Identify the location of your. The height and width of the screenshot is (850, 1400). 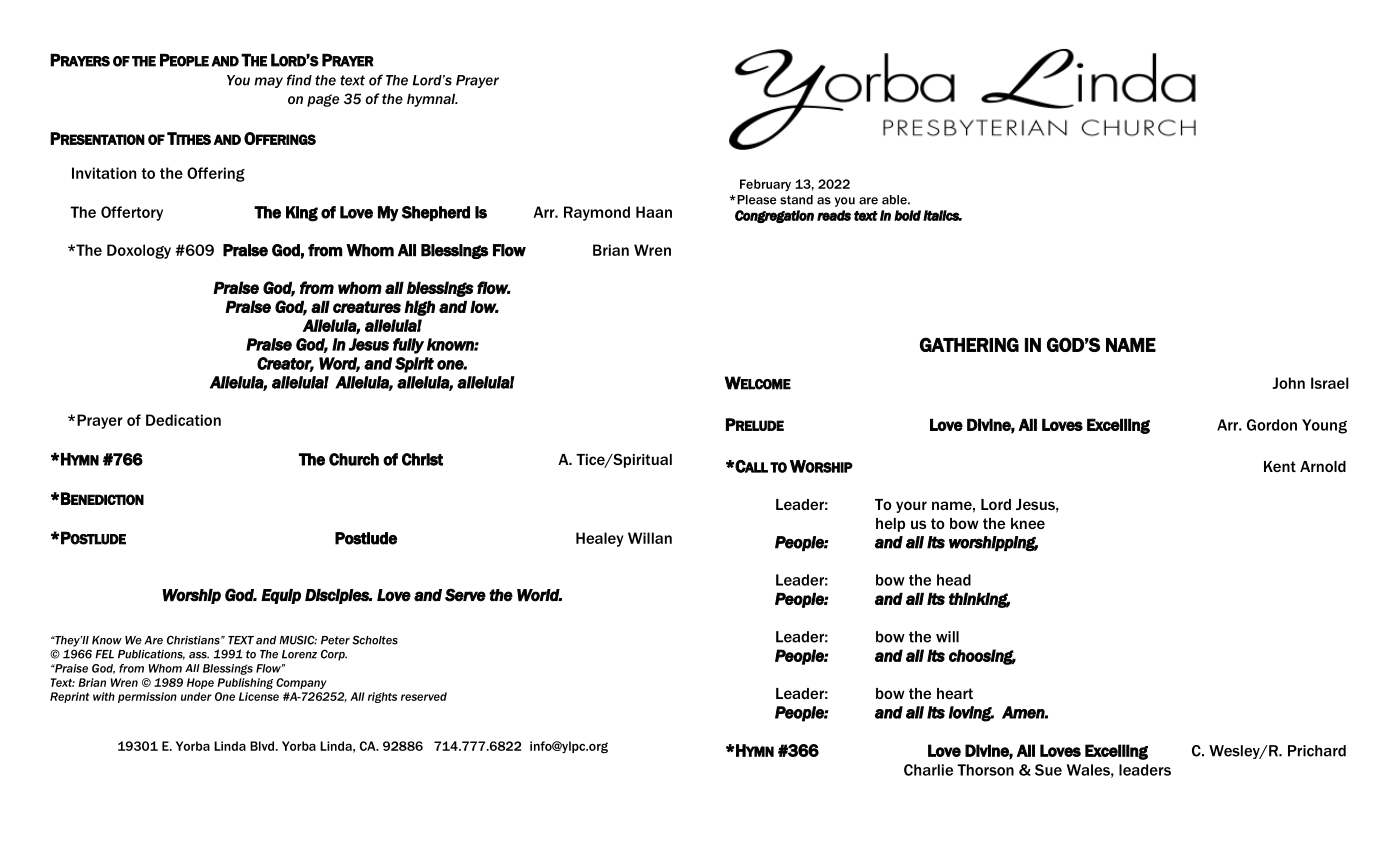
(911, 507).
